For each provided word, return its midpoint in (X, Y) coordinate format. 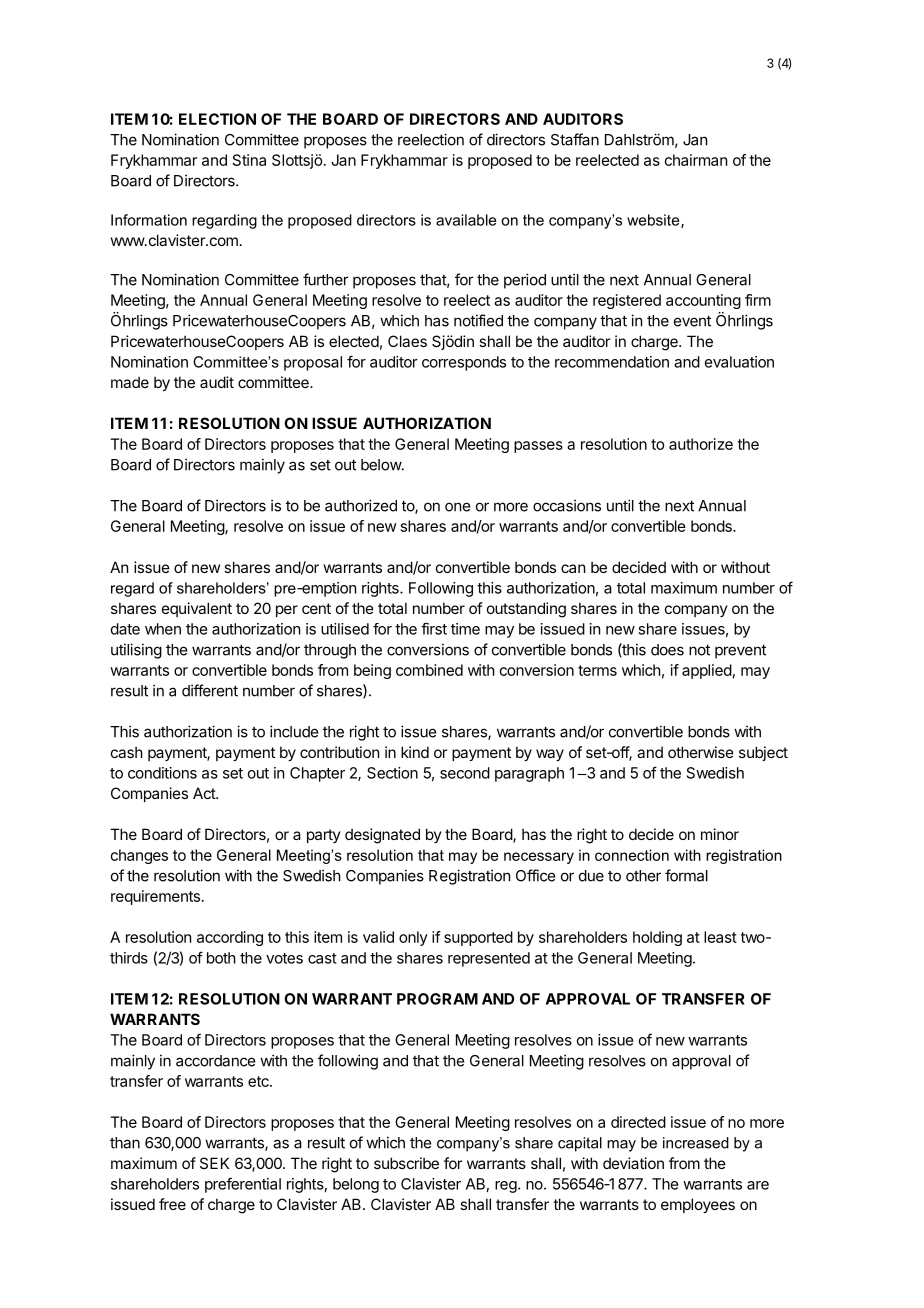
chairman (696, 160)
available (466, 220)
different (210, 690)
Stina (249, 160)
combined (429, 670)
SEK (214, 1163)
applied (707, 671)
